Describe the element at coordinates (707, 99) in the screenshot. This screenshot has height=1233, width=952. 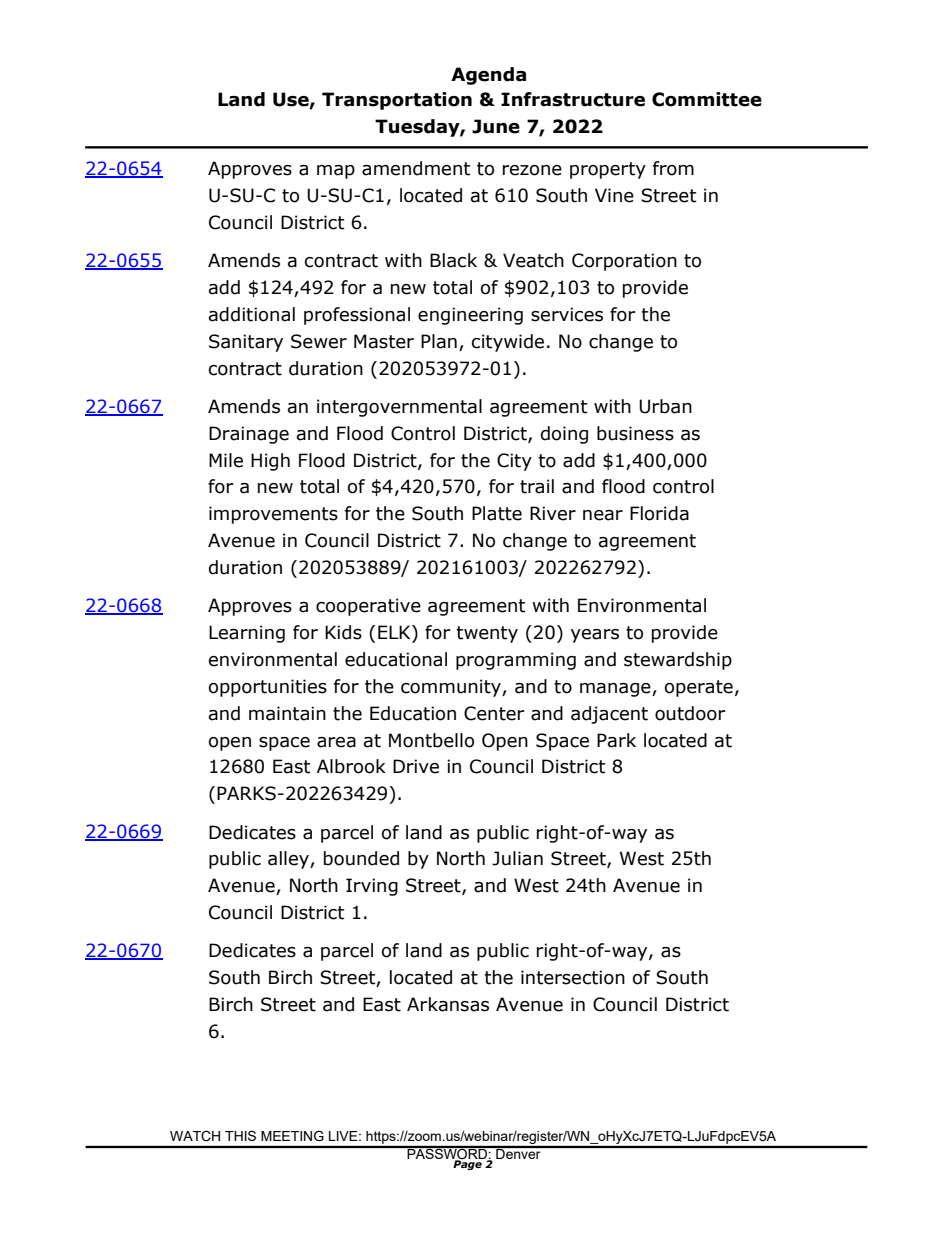
I see `Committee` at that location.
